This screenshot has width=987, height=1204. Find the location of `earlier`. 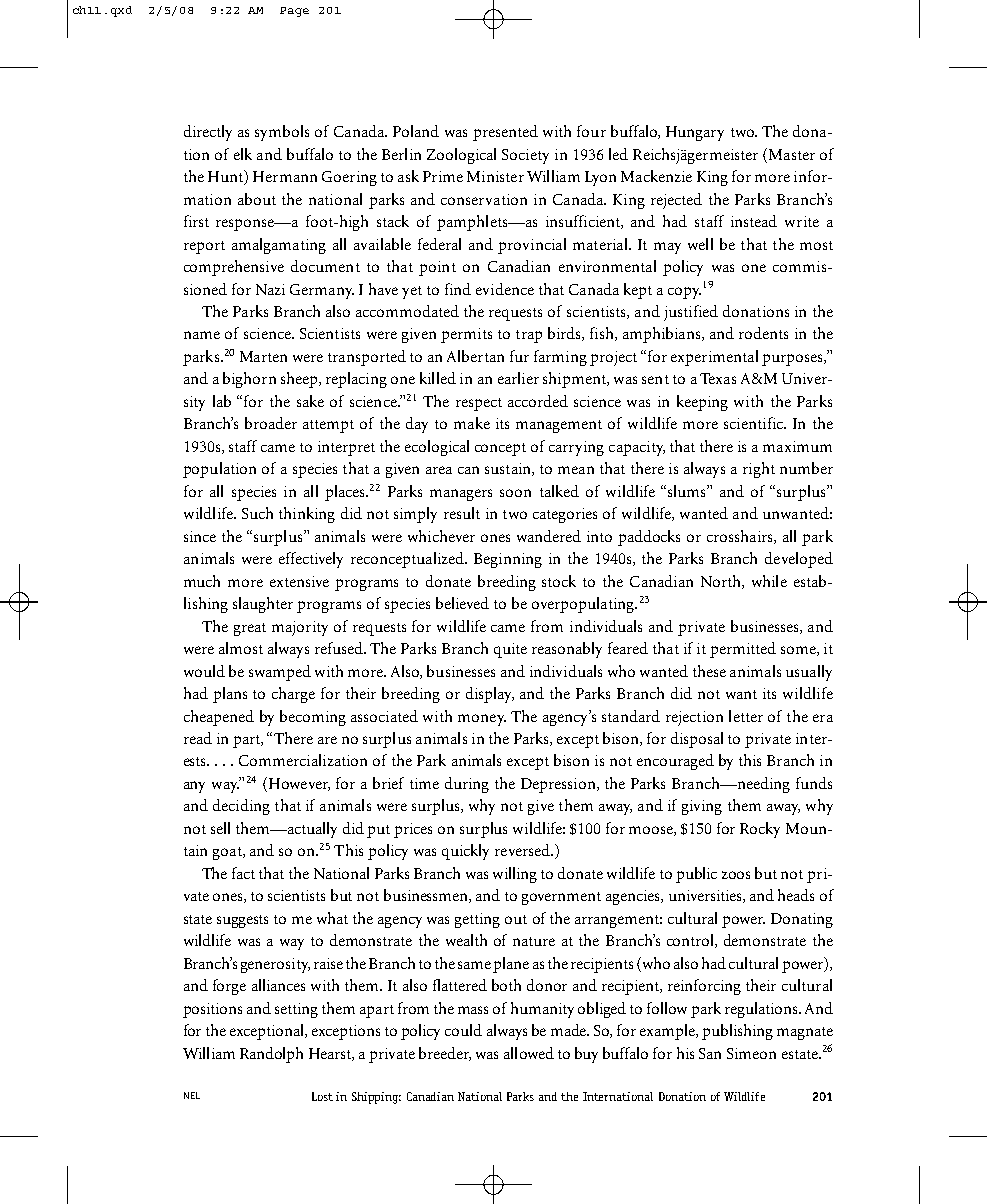

earlier is located at coordinates (518, 378).
